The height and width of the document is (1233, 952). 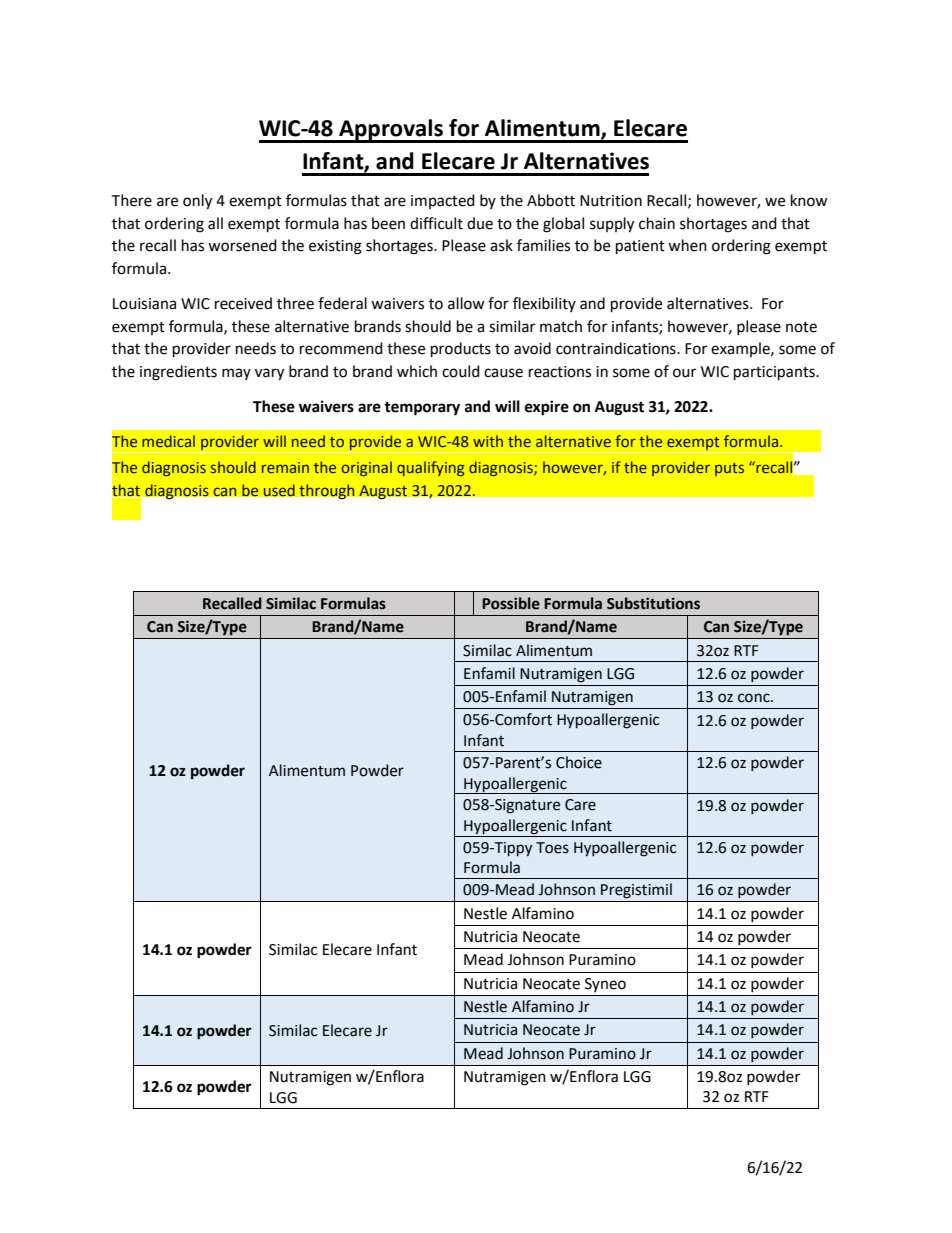 I want to click on puts, so click(x=729, y=469).
